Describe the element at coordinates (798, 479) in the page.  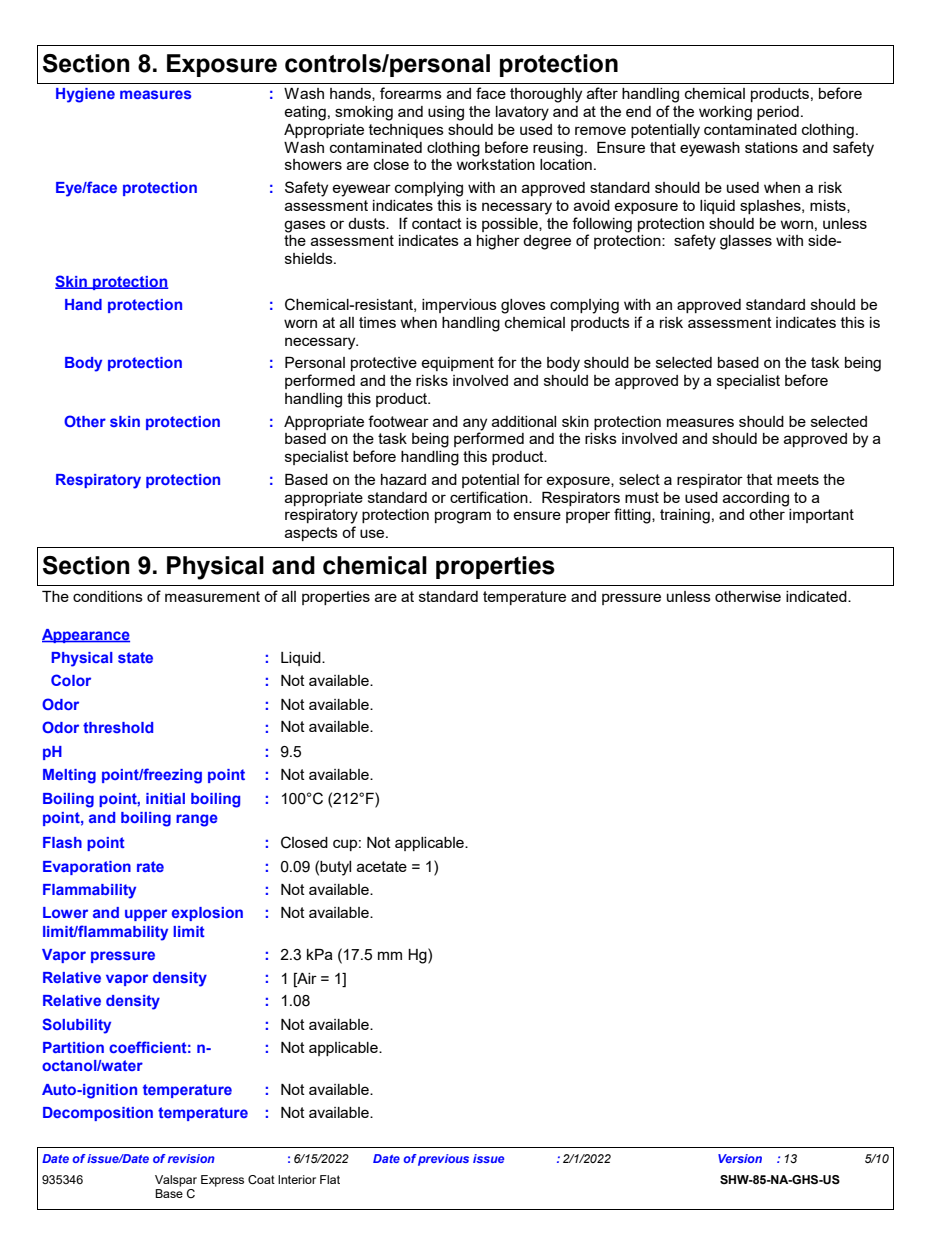
I see `meets` at that location.
